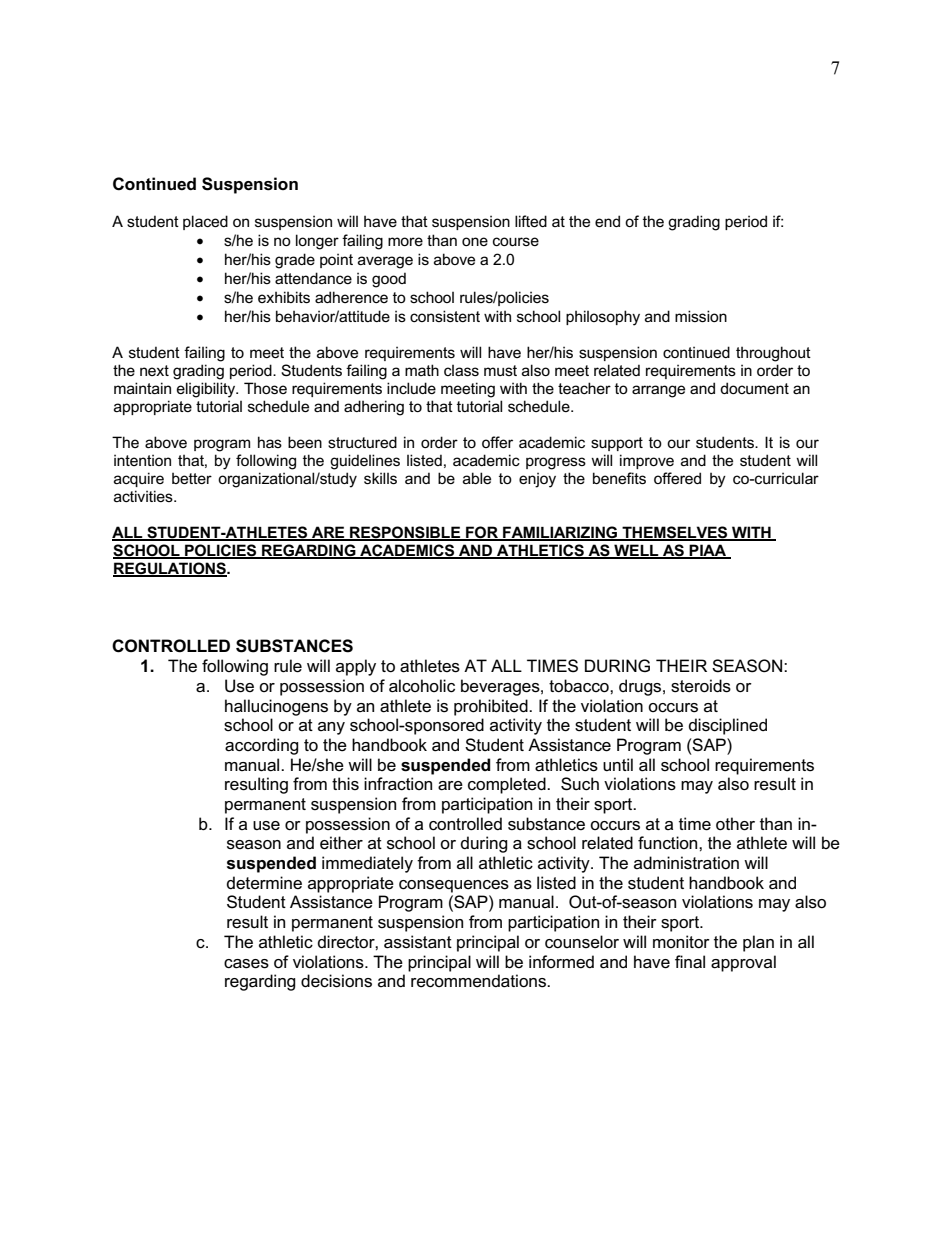  What do you see at coordinates (690, 962) in the screenshot?
I see `final` at bounding box center [690, 962].
